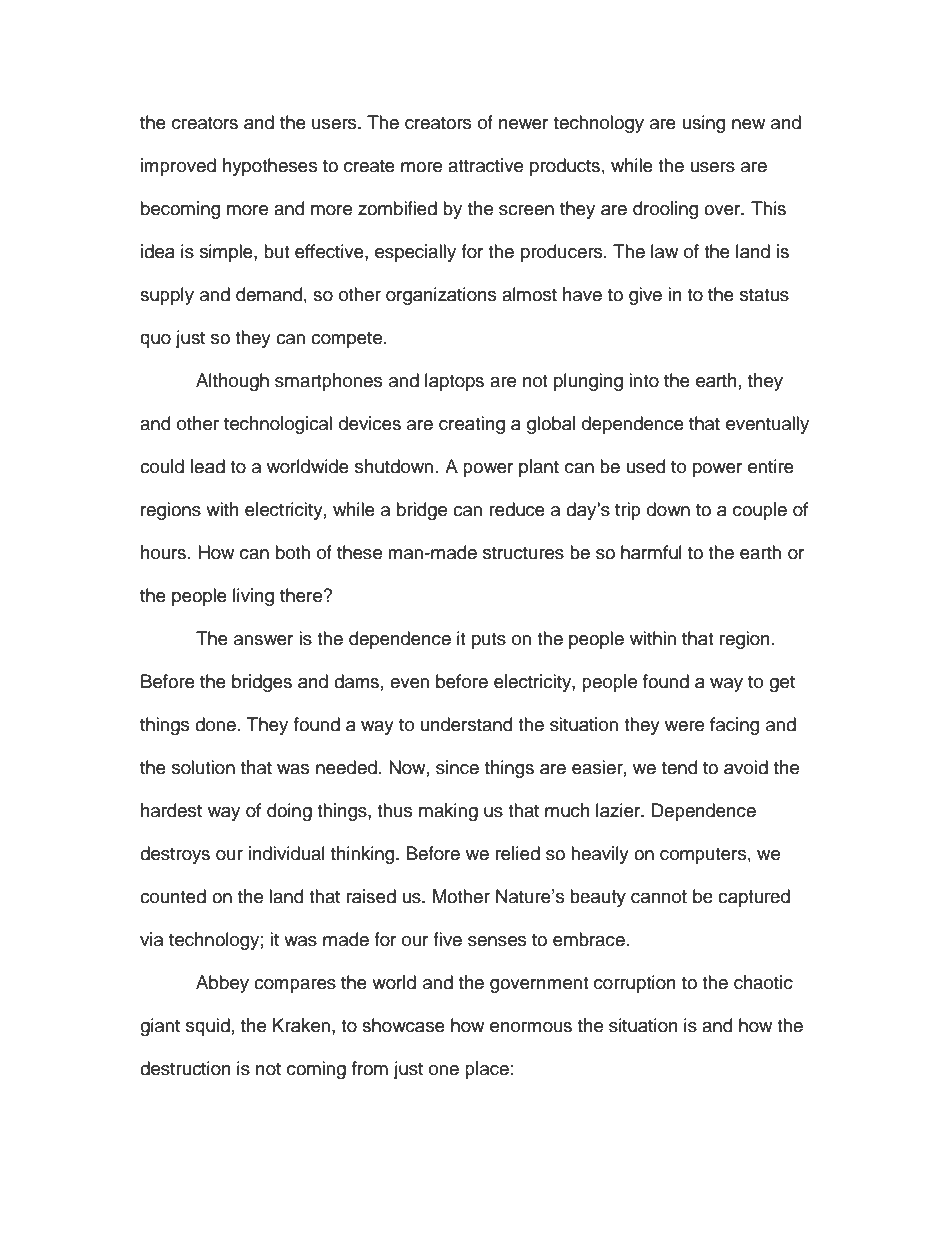  What do you see at coordinates (760, 511) in the page?
I see `couple` at bounding box center [760, 511].
